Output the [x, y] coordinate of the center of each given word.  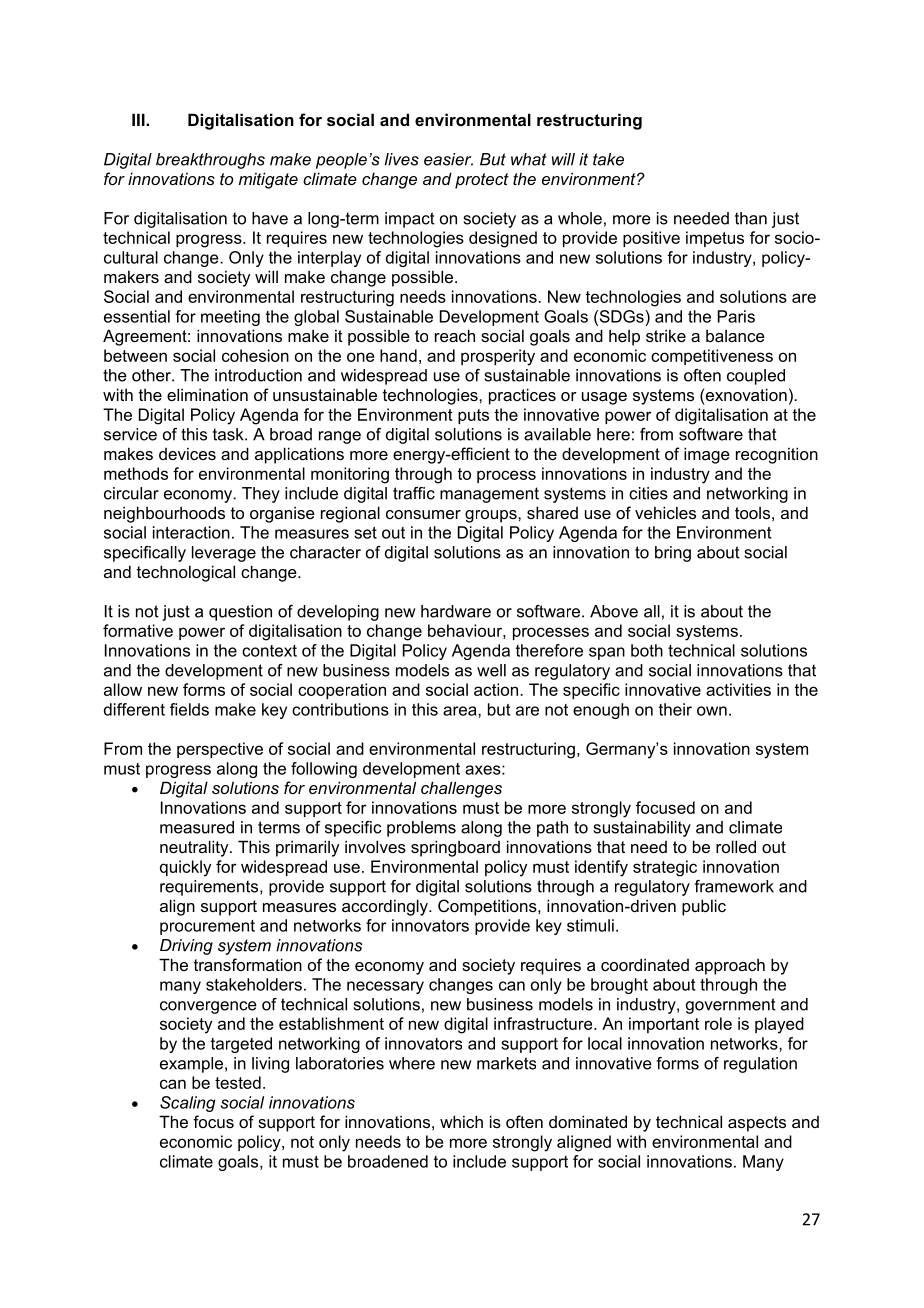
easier [448, 159]
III [139, 119]
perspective [220, 750]
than [751, 218]
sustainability [642, 829]
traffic [414, 493]
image [707, 455]
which [461, 1121]
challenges [461, 789]
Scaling [188, 1104]
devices [187, 453]
